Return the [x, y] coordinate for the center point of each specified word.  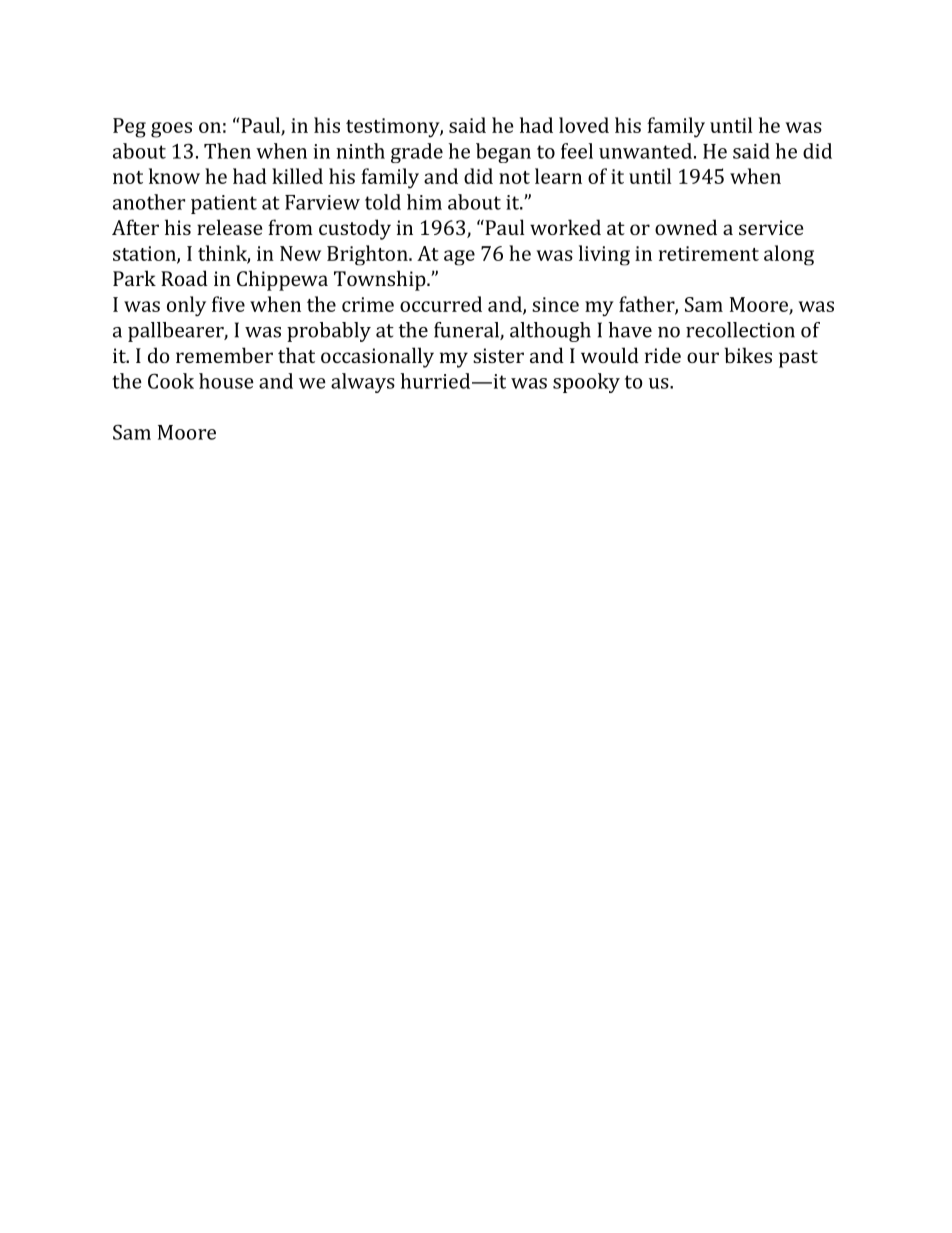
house [226, 381]
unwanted [645, 151]
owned [686, 227]
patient [224, 204]
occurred [441, 304]
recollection [740, 330]
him [424, 202]
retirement [709, 253]
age [459, 258]
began [503, 153]
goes [171, 130]
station [145, 254]
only [186, 306]
